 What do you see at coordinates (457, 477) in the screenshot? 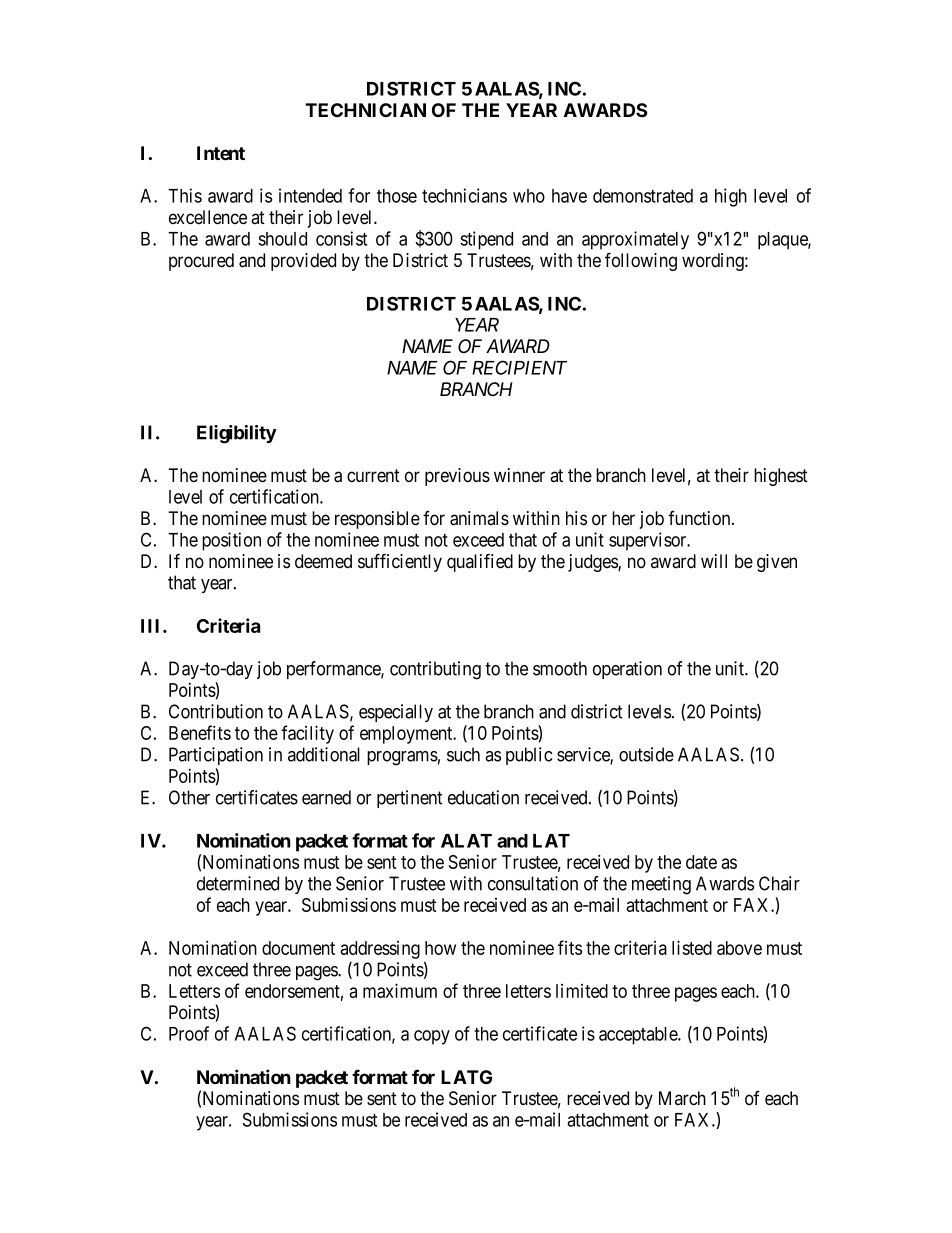
I see `previous` at bounding box center [457, 477].
